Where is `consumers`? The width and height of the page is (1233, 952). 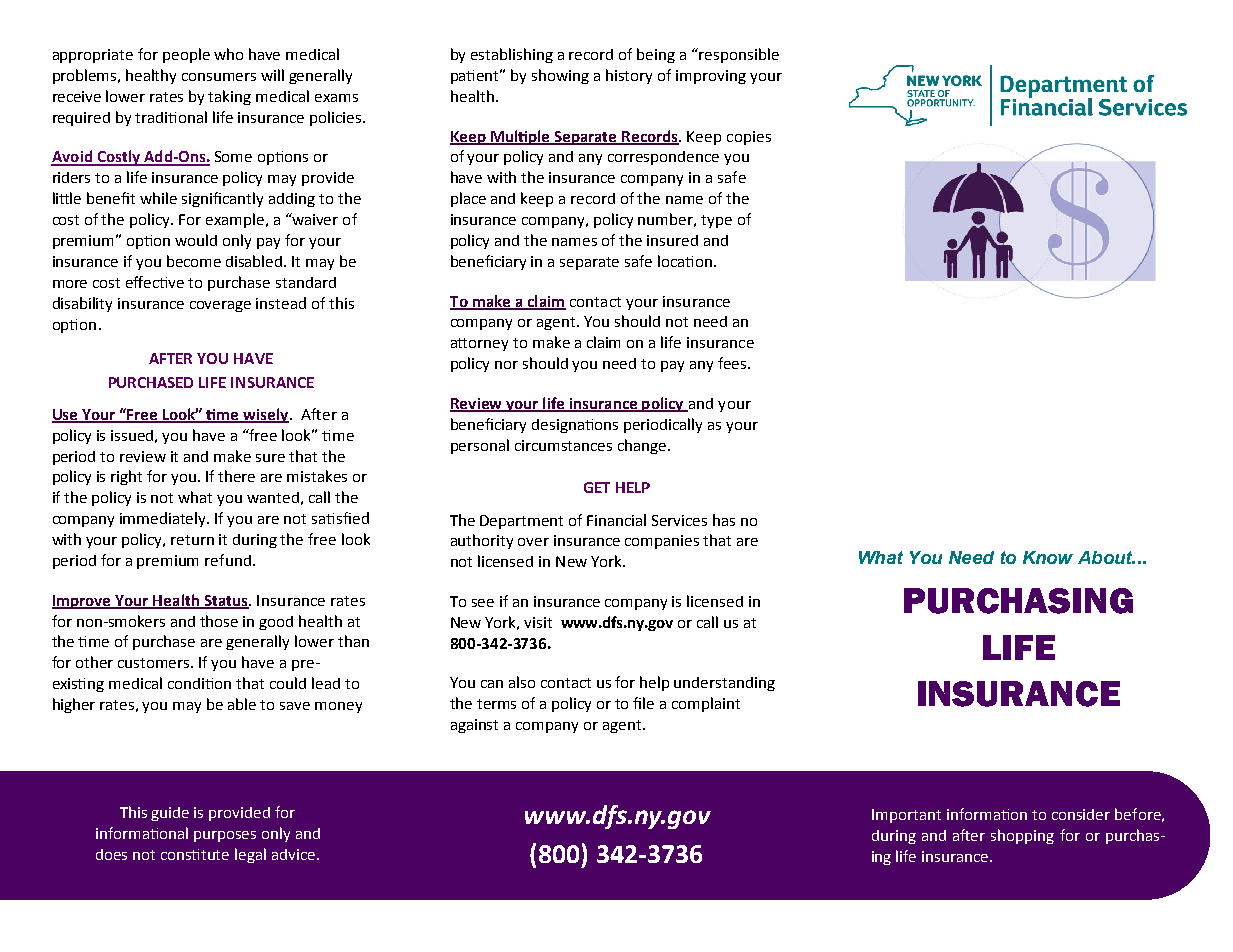
consumers is located at coordinates (219, 77).
